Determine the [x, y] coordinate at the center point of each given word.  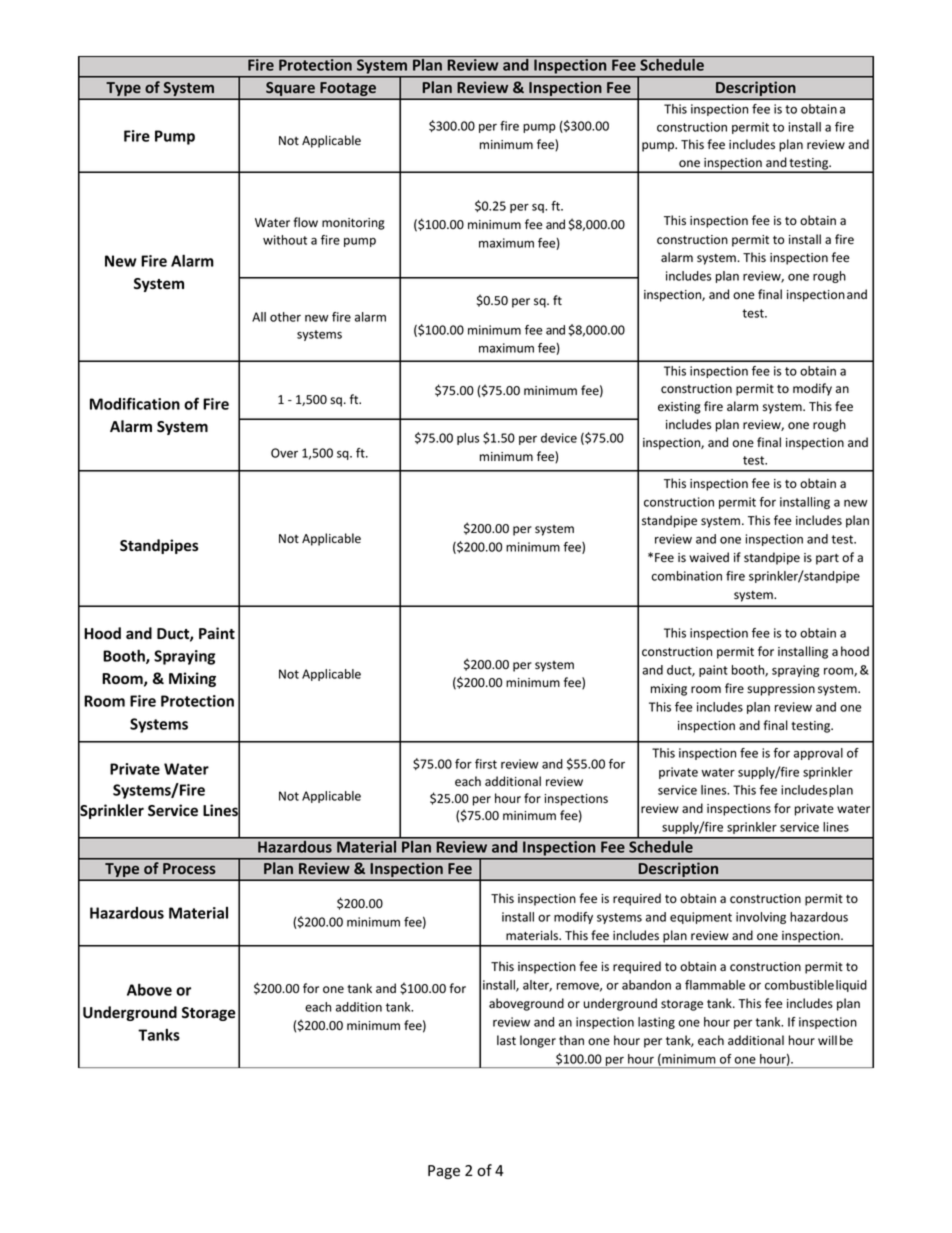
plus [468, 439]
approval [818, 754]
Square [290, 90]
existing [679, 408]
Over [284, 453]
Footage [348, 90]
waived [709, 557]
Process [189, 868]
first [486, 764]
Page [444, 1172]
